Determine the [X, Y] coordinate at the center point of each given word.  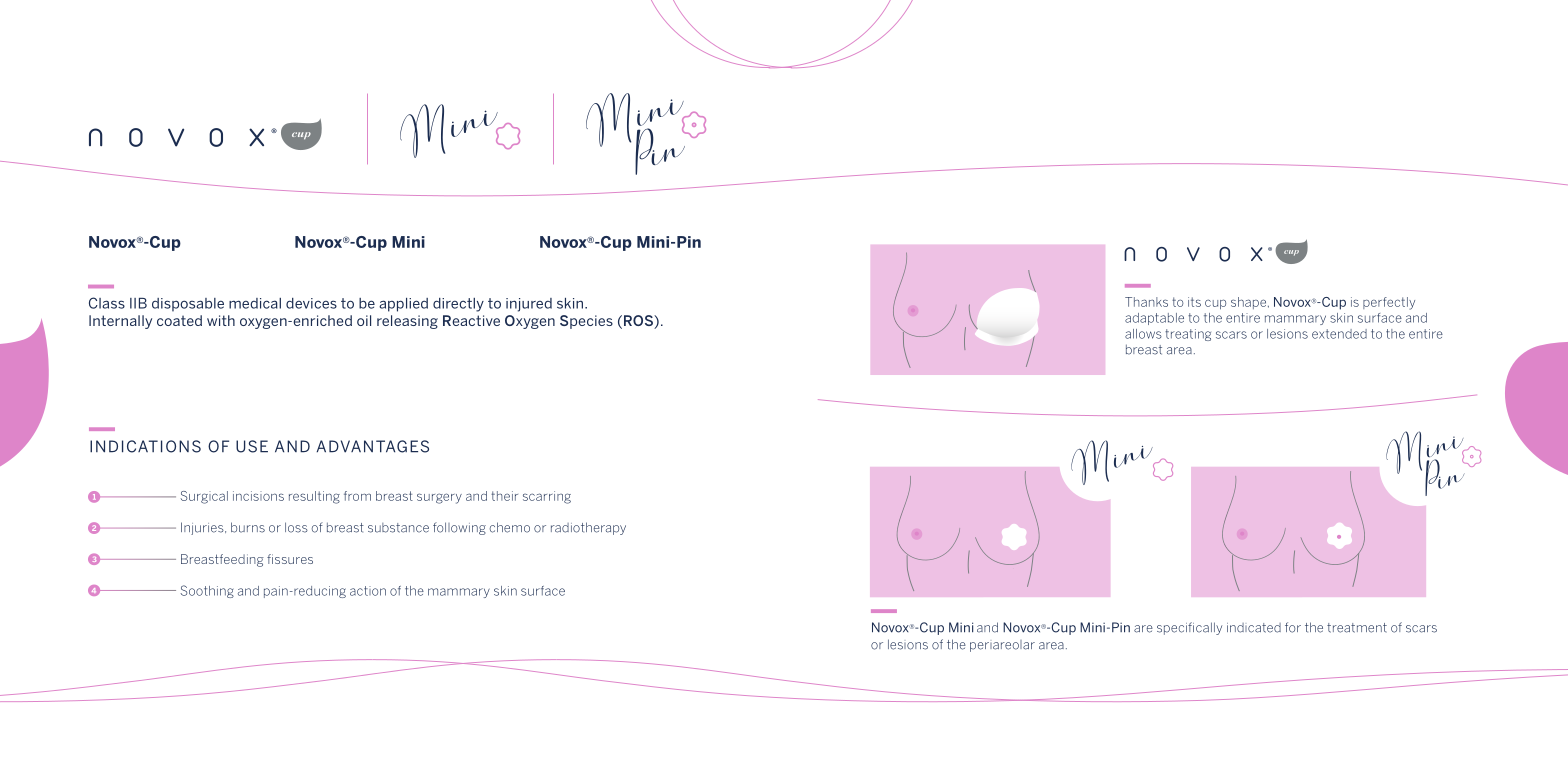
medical [255, 303]
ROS [639, 322]
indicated [1254, 628]
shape [1250, 303]
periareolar [1002, 646]
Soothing [207, 591]
